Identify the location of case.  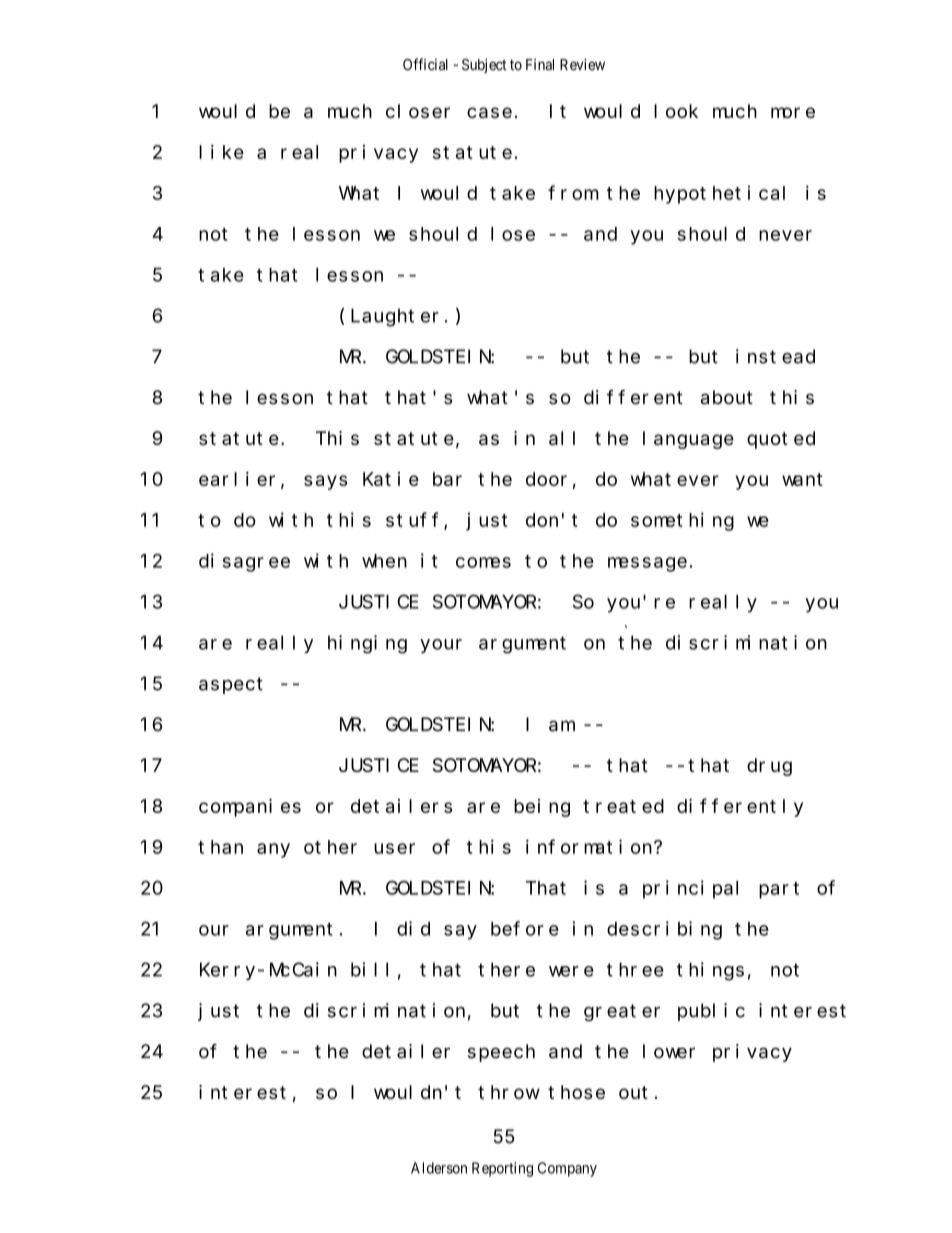
(489, 112).
